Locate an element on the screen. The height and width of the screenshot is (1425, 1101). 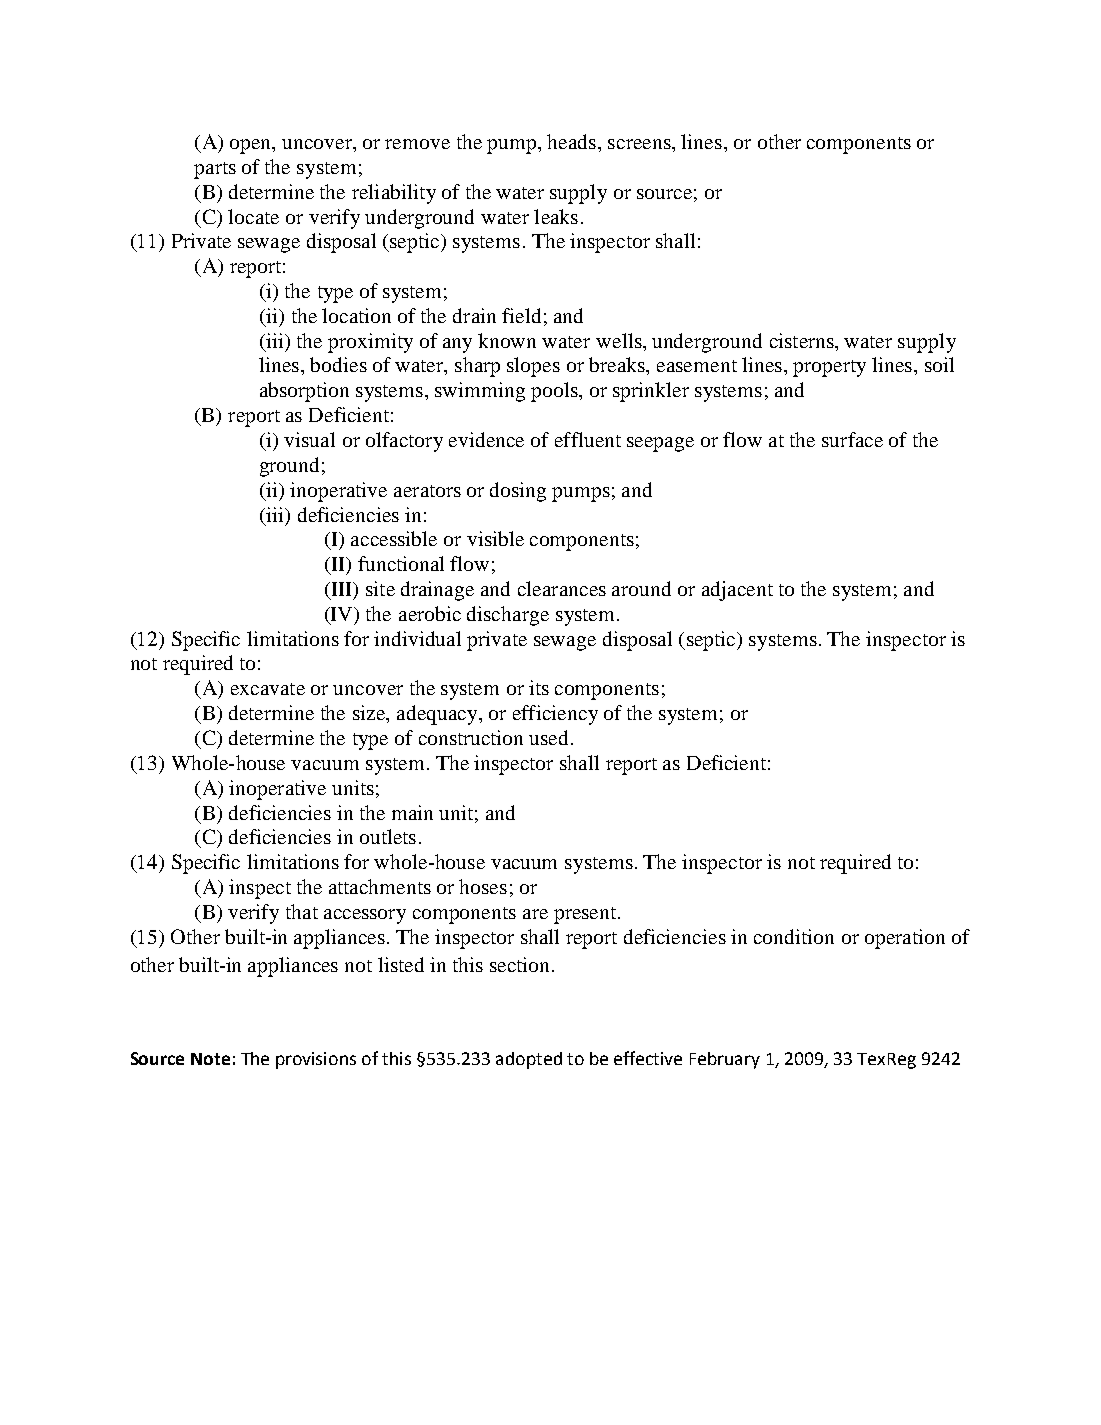
February is located at coordinates (725, 1060).
